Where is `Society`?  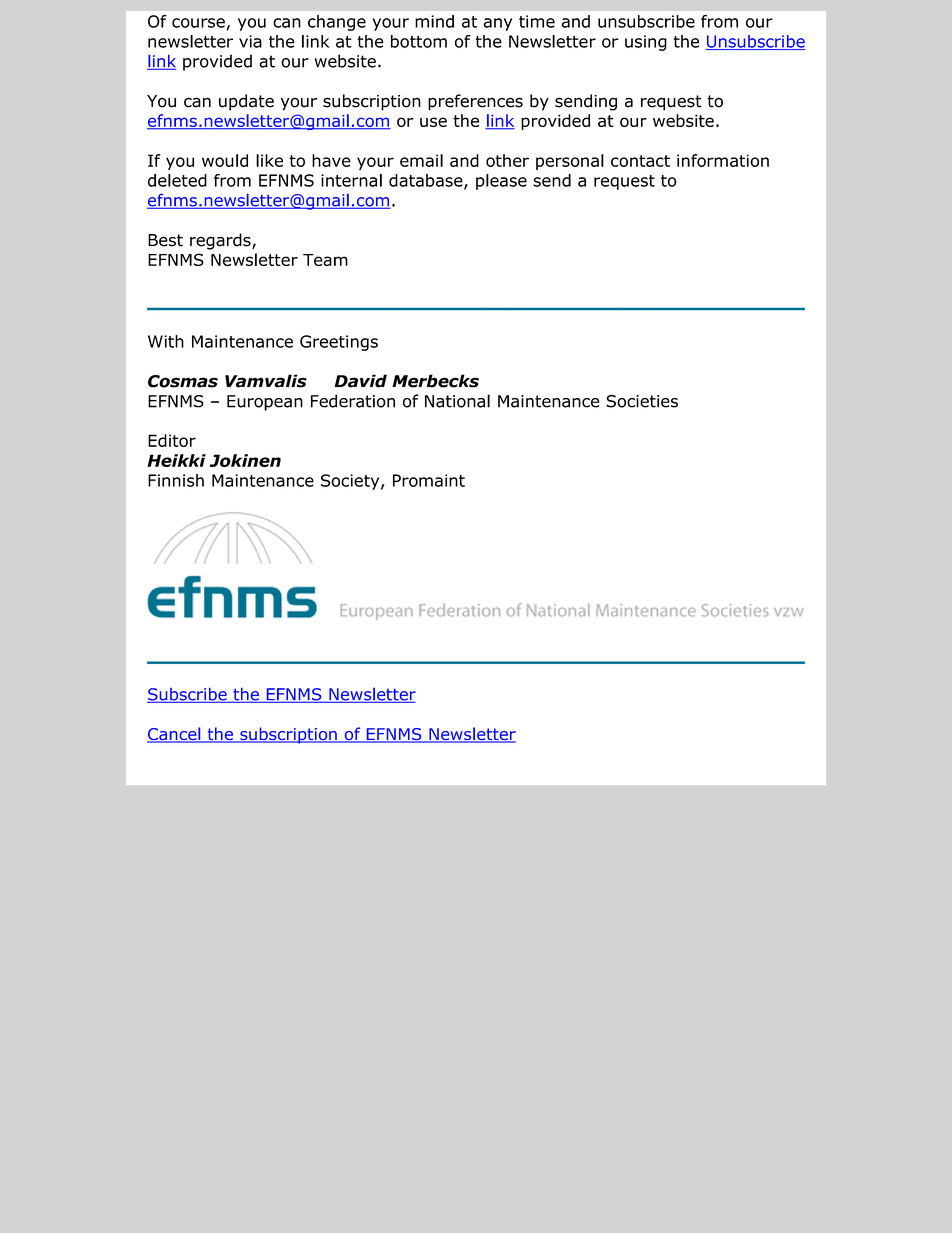 Society is located at coordinates (351, 482).
